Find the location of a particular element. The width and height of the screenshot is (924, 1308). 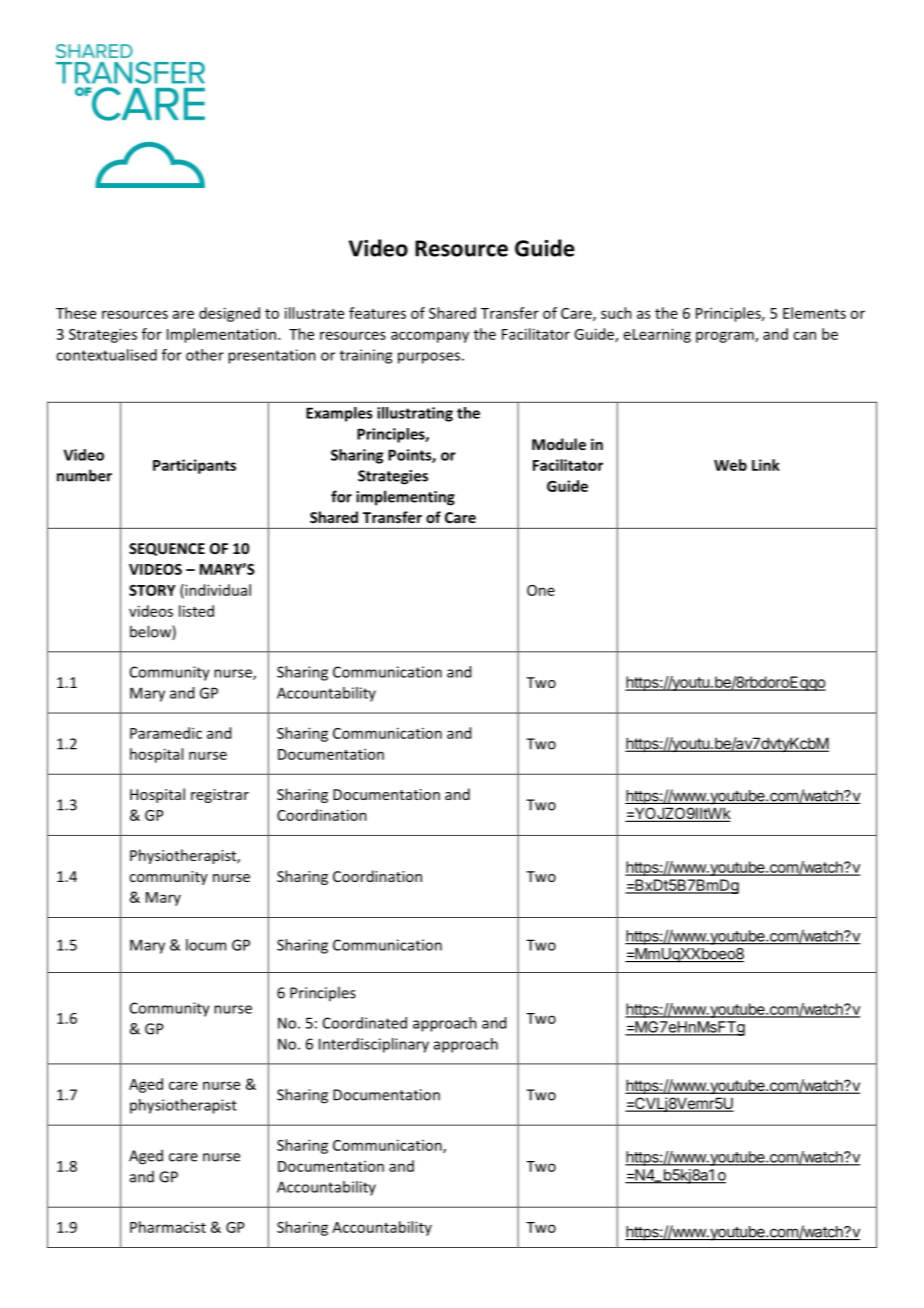

Implementation is located at coordinates (223, 335).
